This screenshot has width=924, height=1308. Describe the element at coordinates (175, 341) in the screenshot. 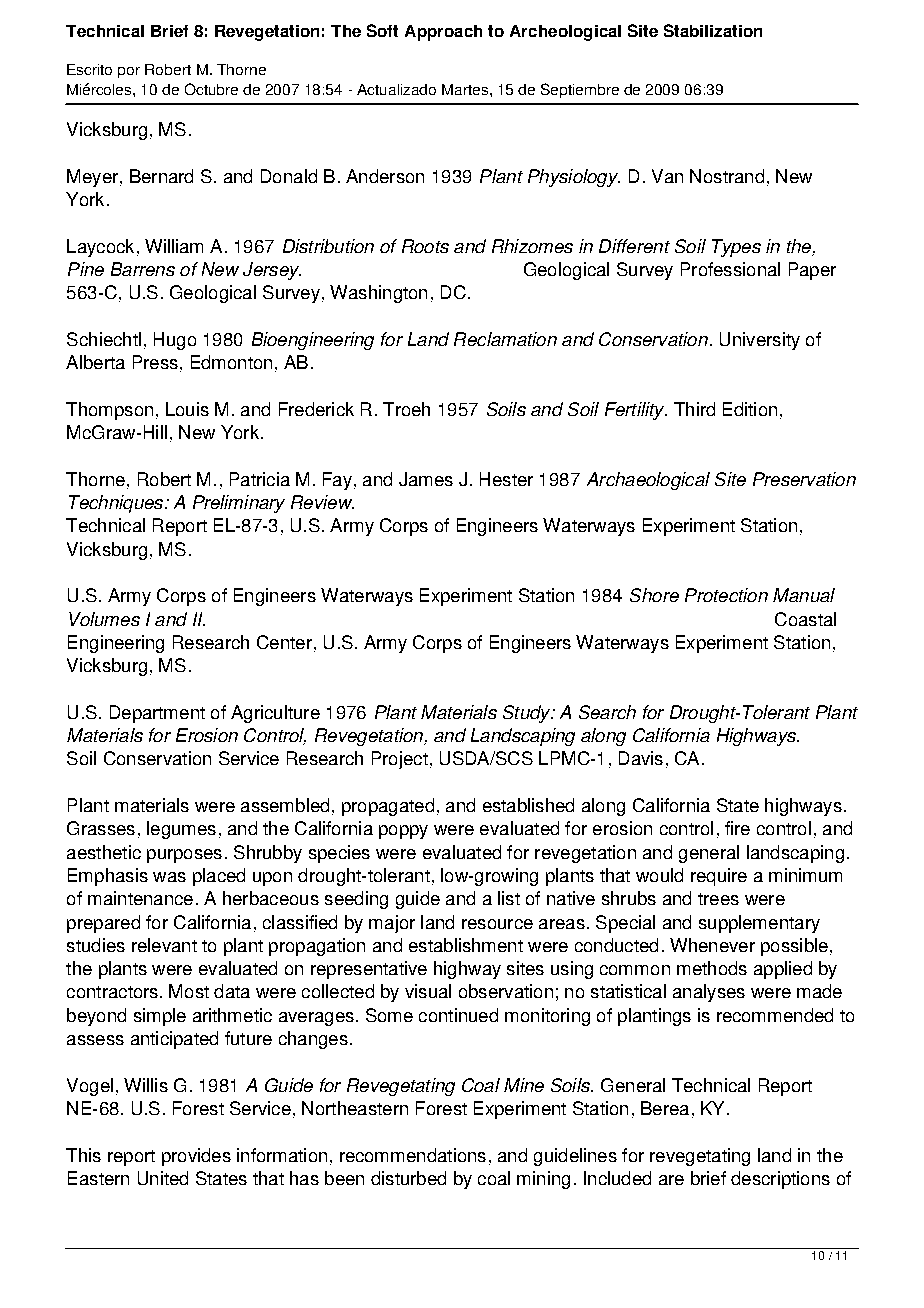

I see `Hugo` at that location.
